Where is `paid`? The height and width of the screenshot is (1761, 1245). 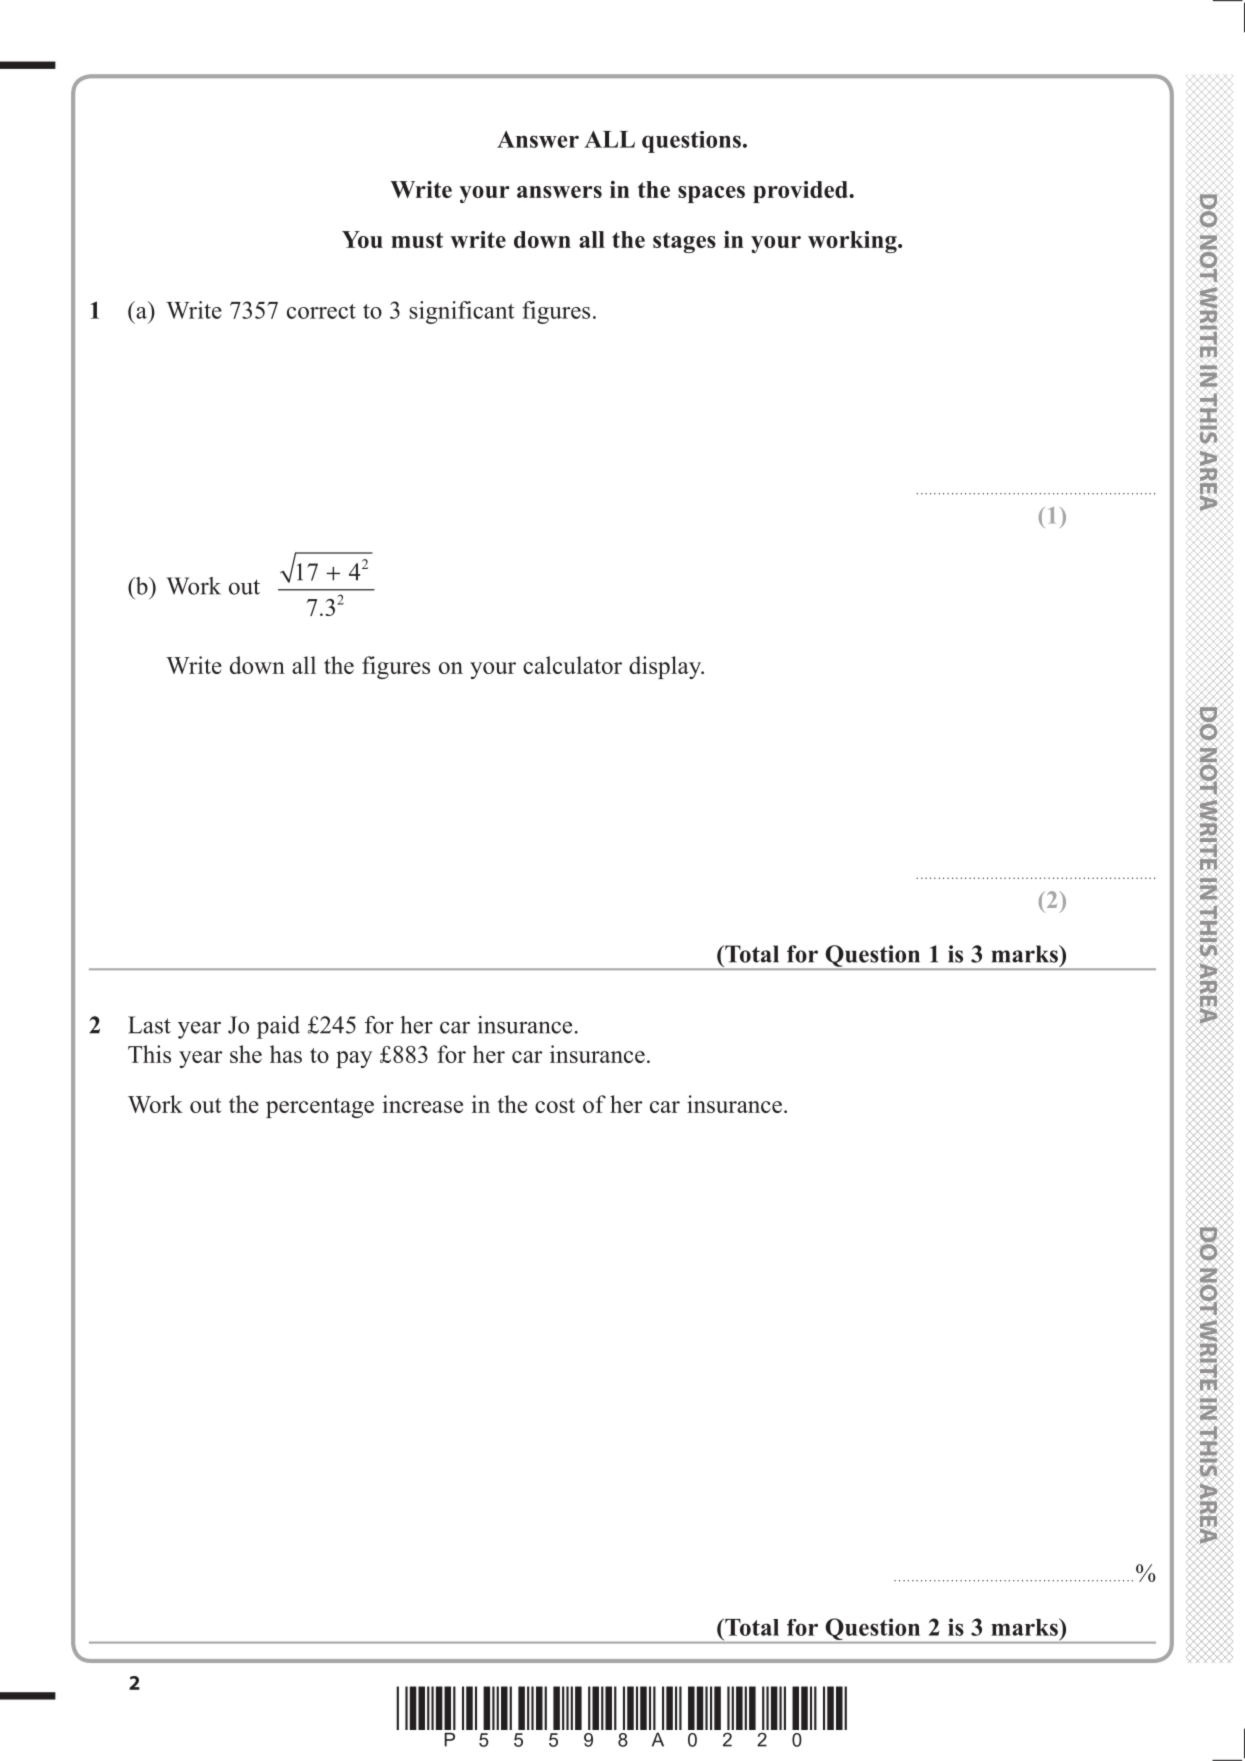 paid is located at coordinates (278, 1027).
